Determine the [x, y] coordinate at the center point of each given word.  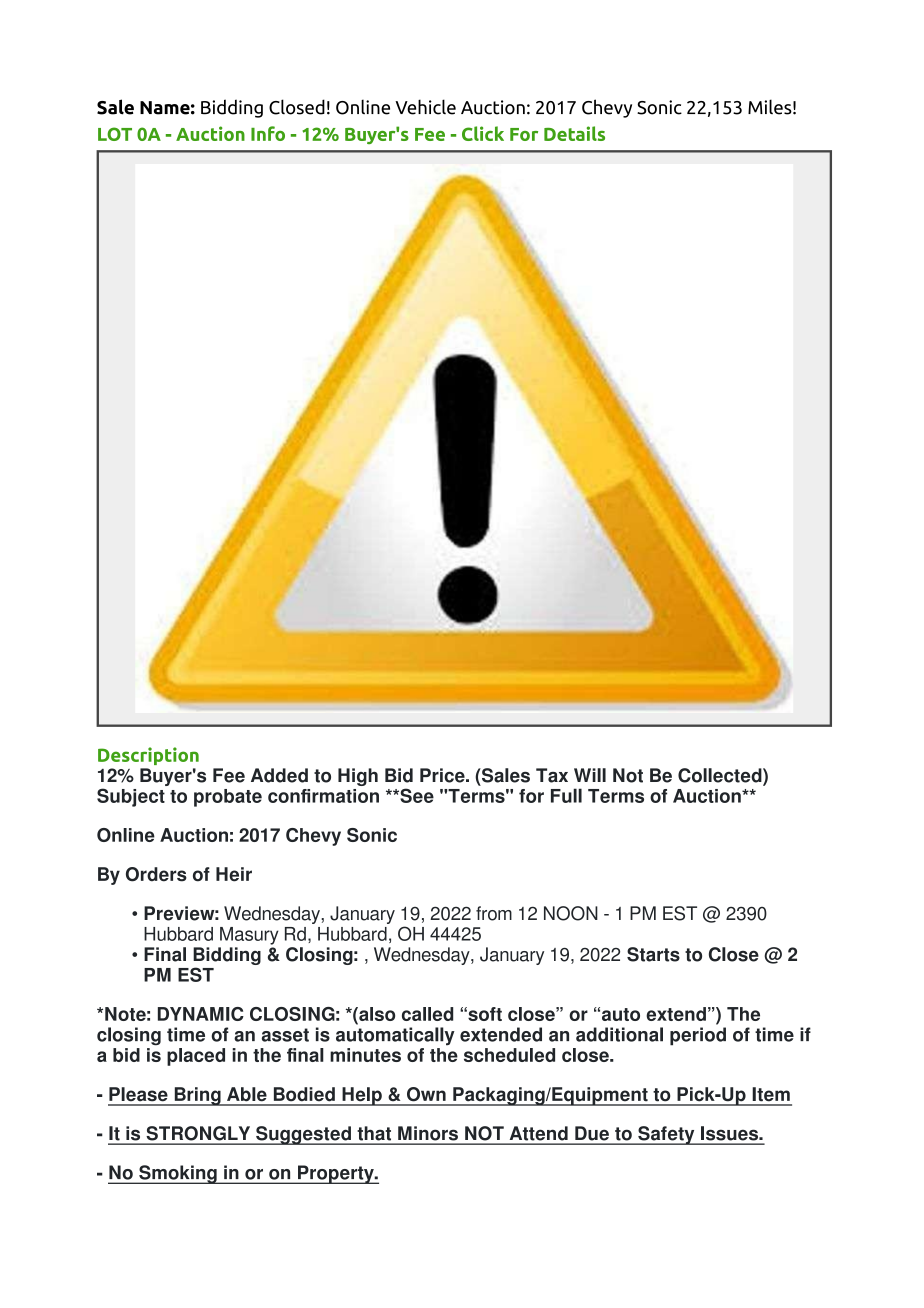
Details [574, 133]
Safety [666, 1135]
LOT [115, 134]
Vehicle [425, 107]
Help [362, 1096]
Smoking [178, 1174]
